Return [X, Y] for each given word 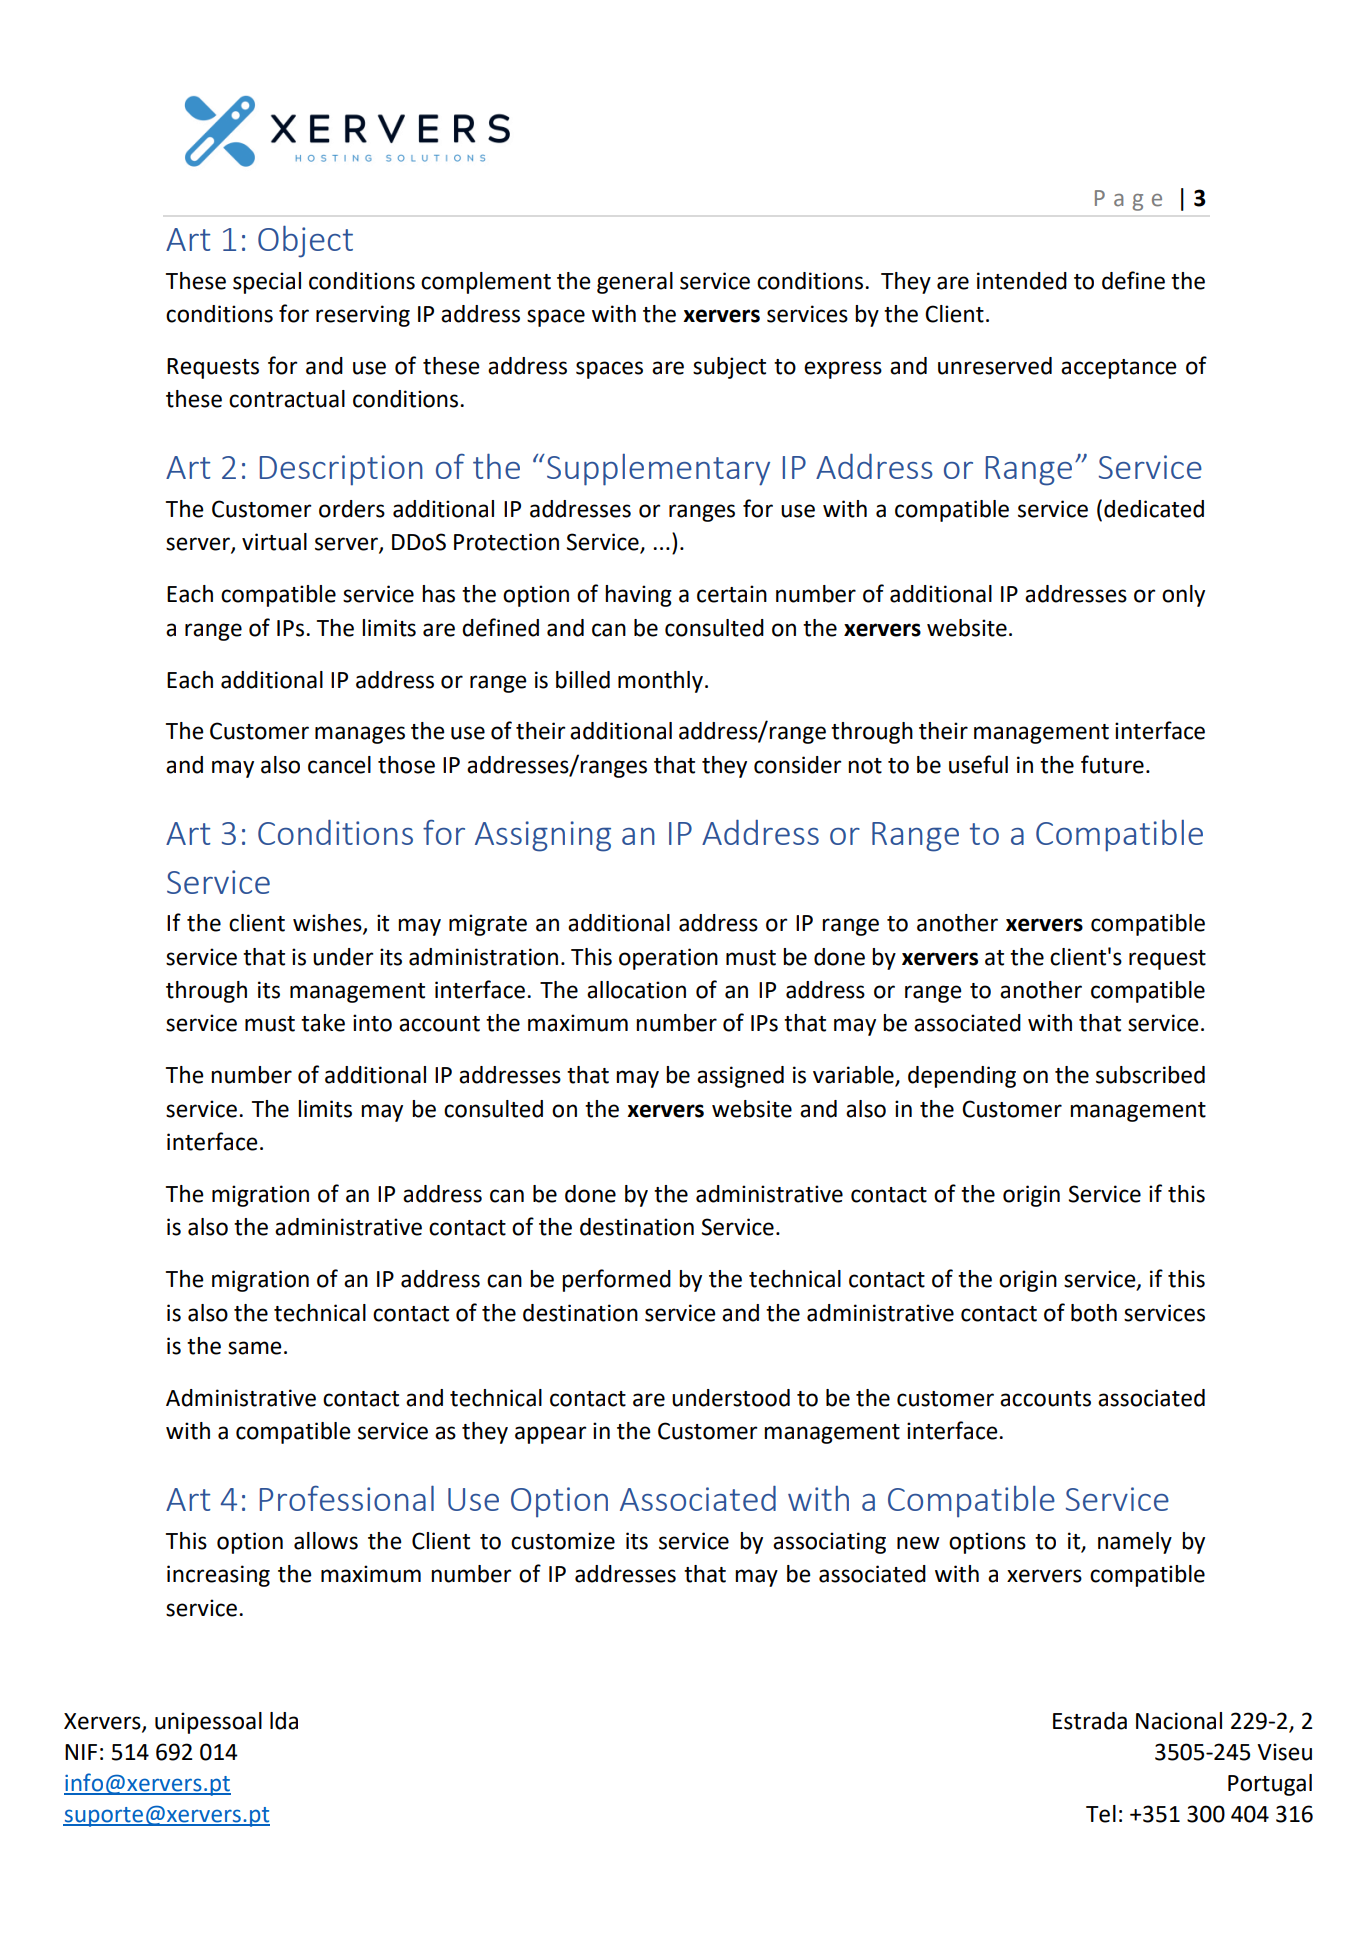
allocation [636, 990]
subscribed [1150, 1075]
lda [284, 1721]
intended [1022, 281]
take [323, 1023]
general [635, 283]
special [267, 283]
